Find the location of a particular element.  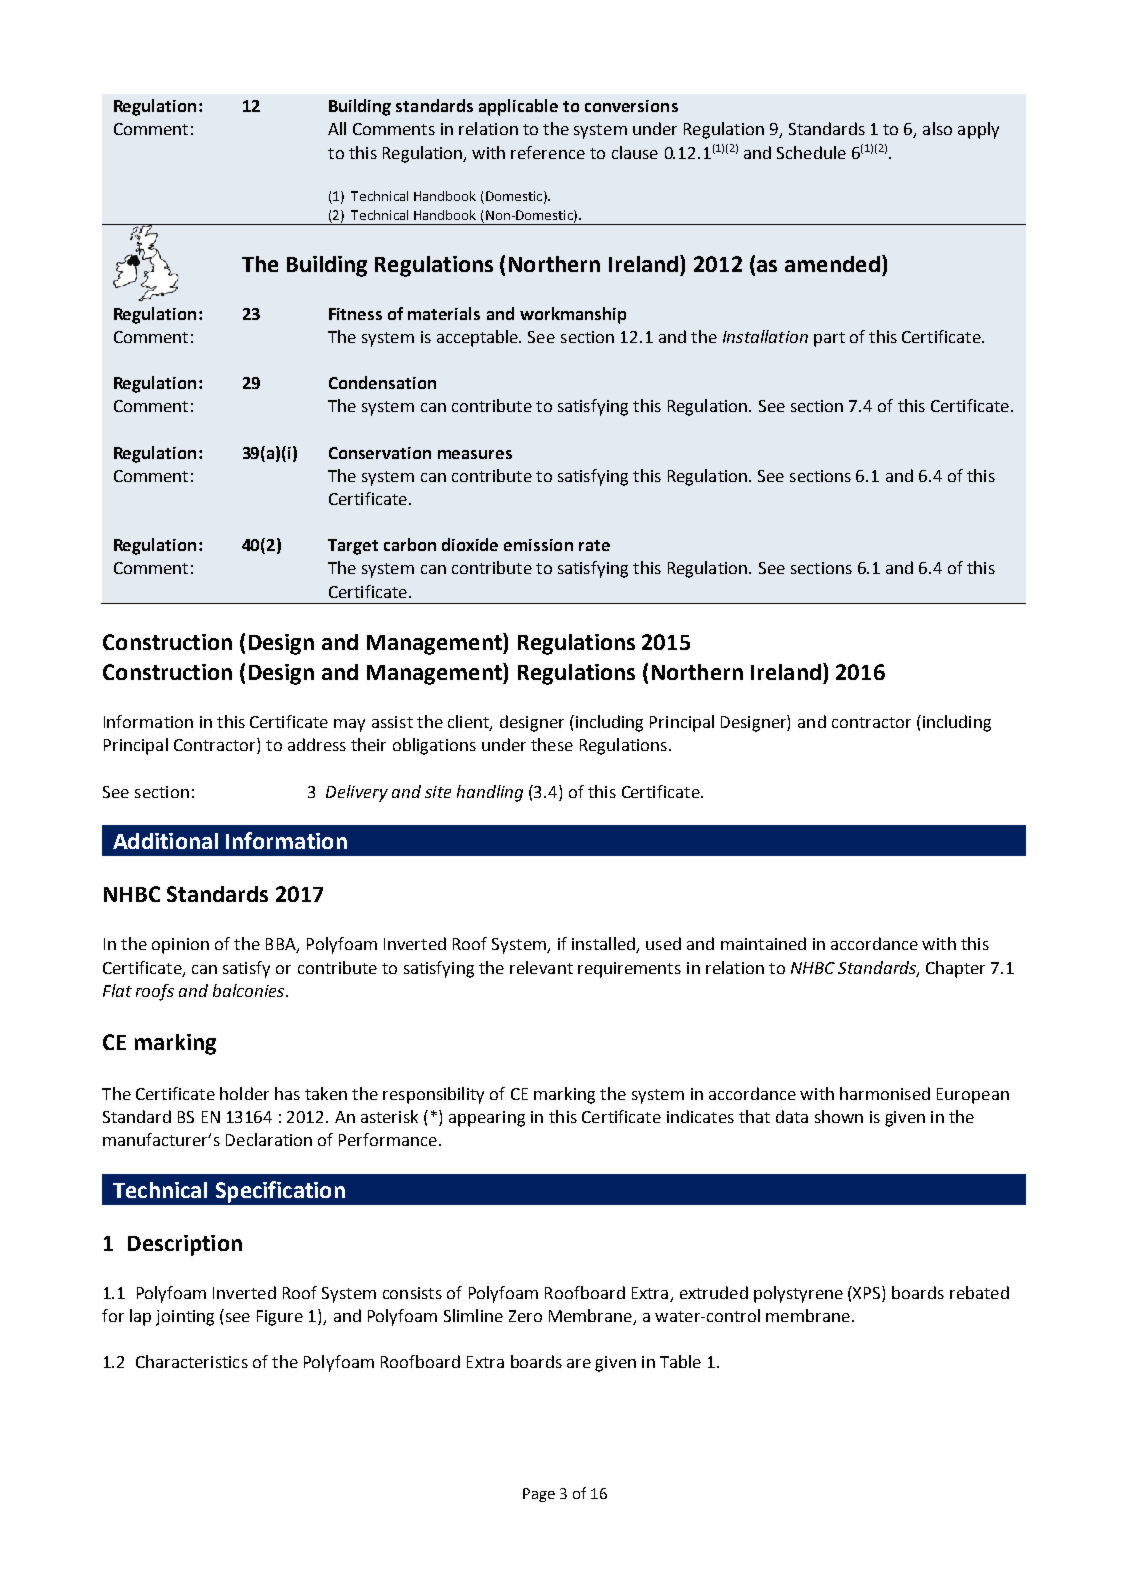

Characteristics is located at coordinates (192, 1361).
